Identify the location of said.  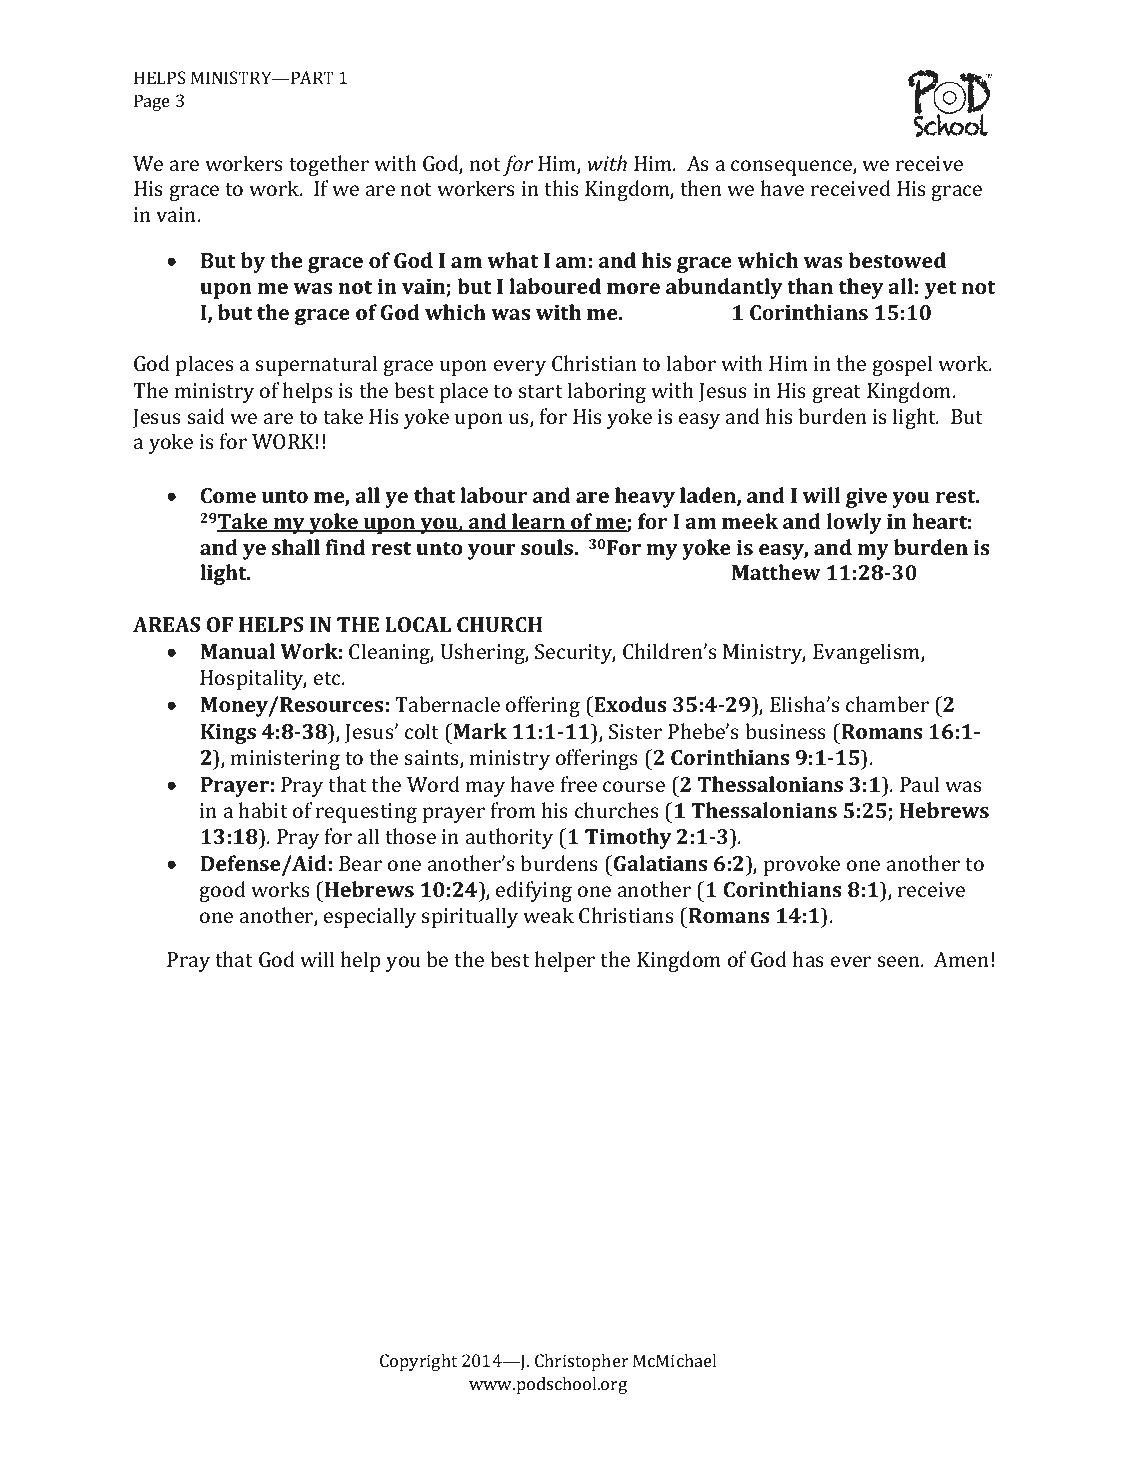
(206, 416).
